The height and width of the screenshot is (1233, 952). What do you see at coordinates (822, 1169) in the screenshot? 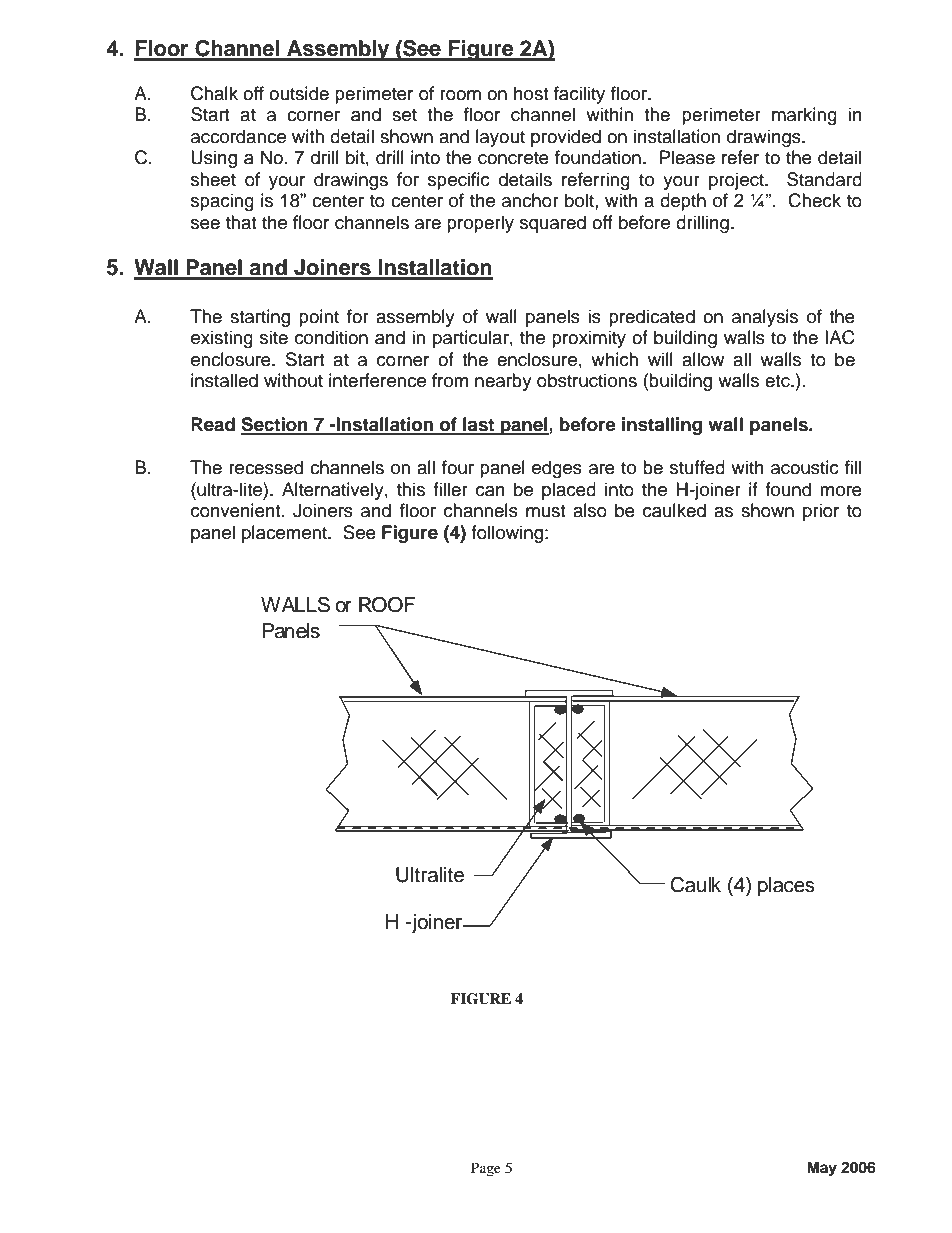
I see `May` at bounding box center [822, 1169].
